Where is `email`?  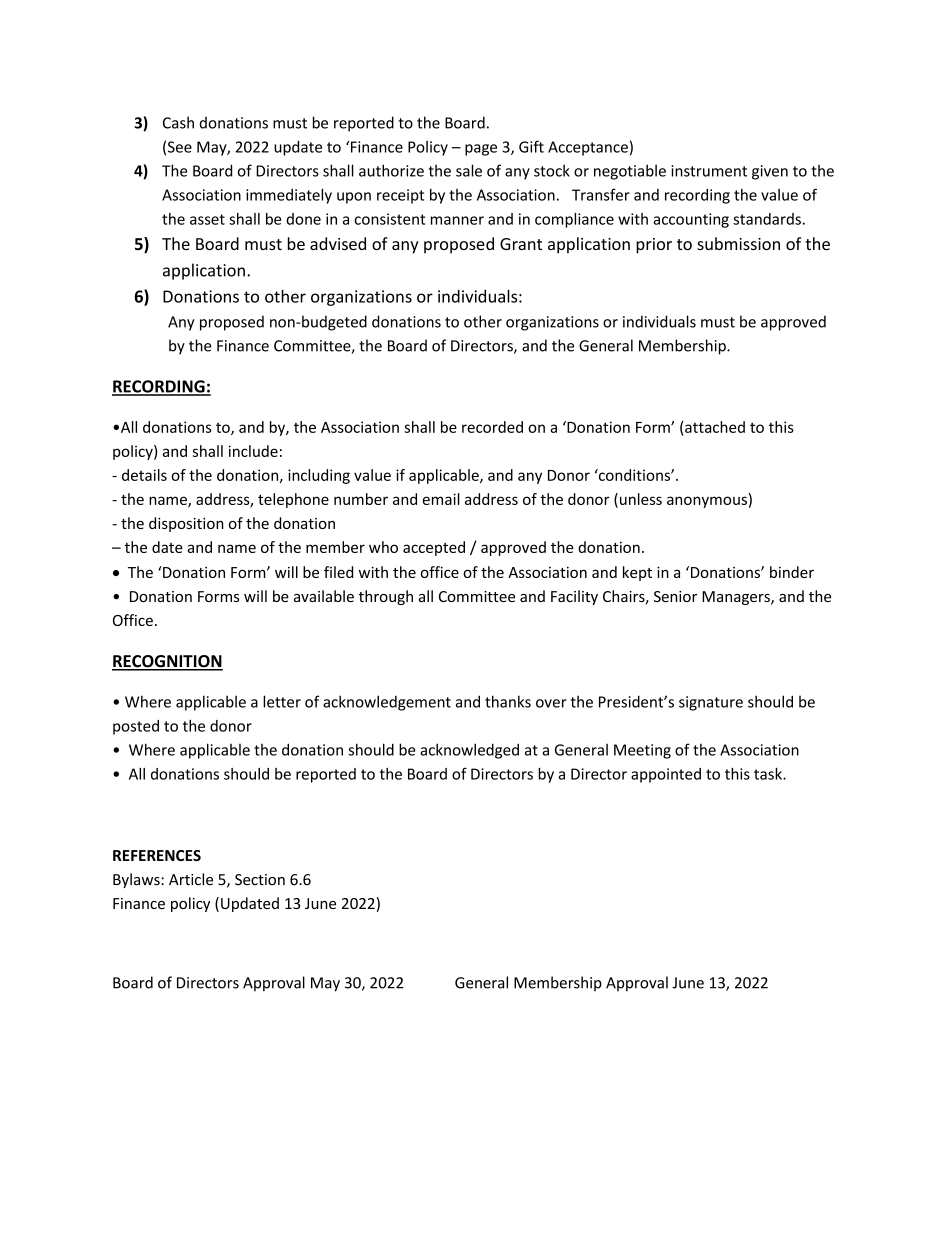 email is located at coordinates (441, 499).
